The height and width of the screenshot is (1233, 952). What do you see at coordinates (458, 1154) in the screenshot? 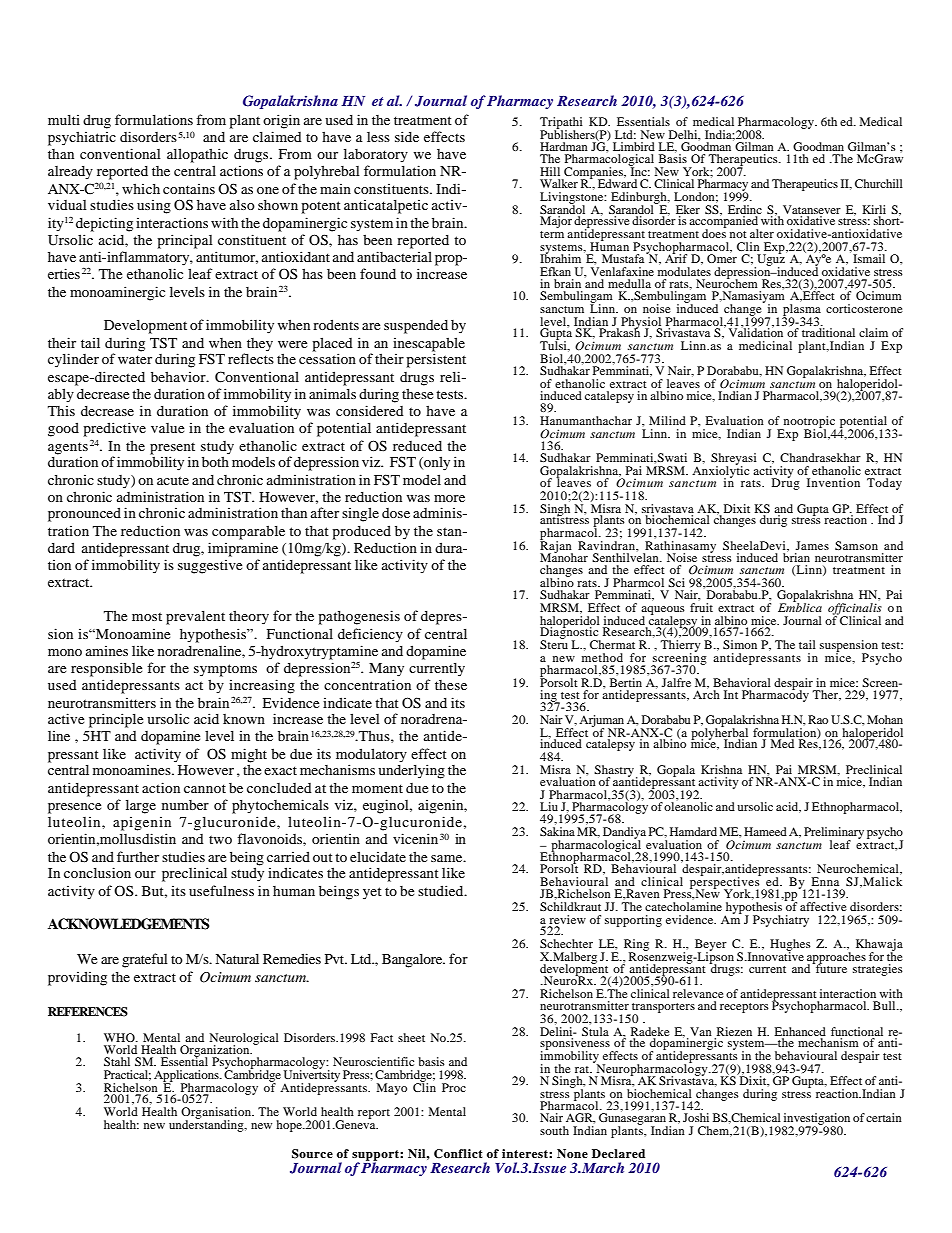
I see `Conflict` at bounding box center [458, 1154].
